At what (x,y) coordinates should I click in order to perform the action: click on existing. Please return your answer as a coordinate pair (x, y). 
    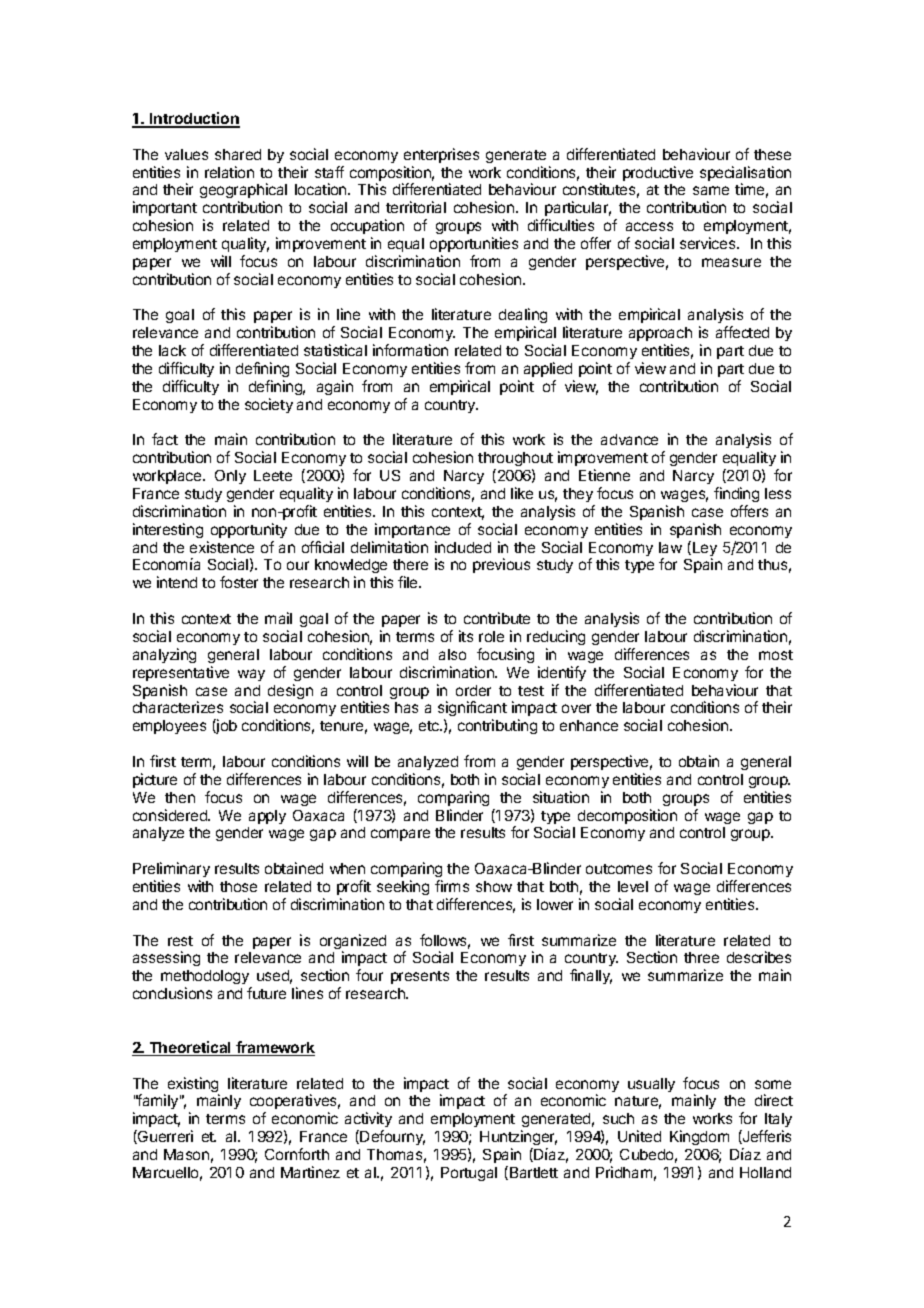
    Looking at the image, I should click on (193, 1086).
